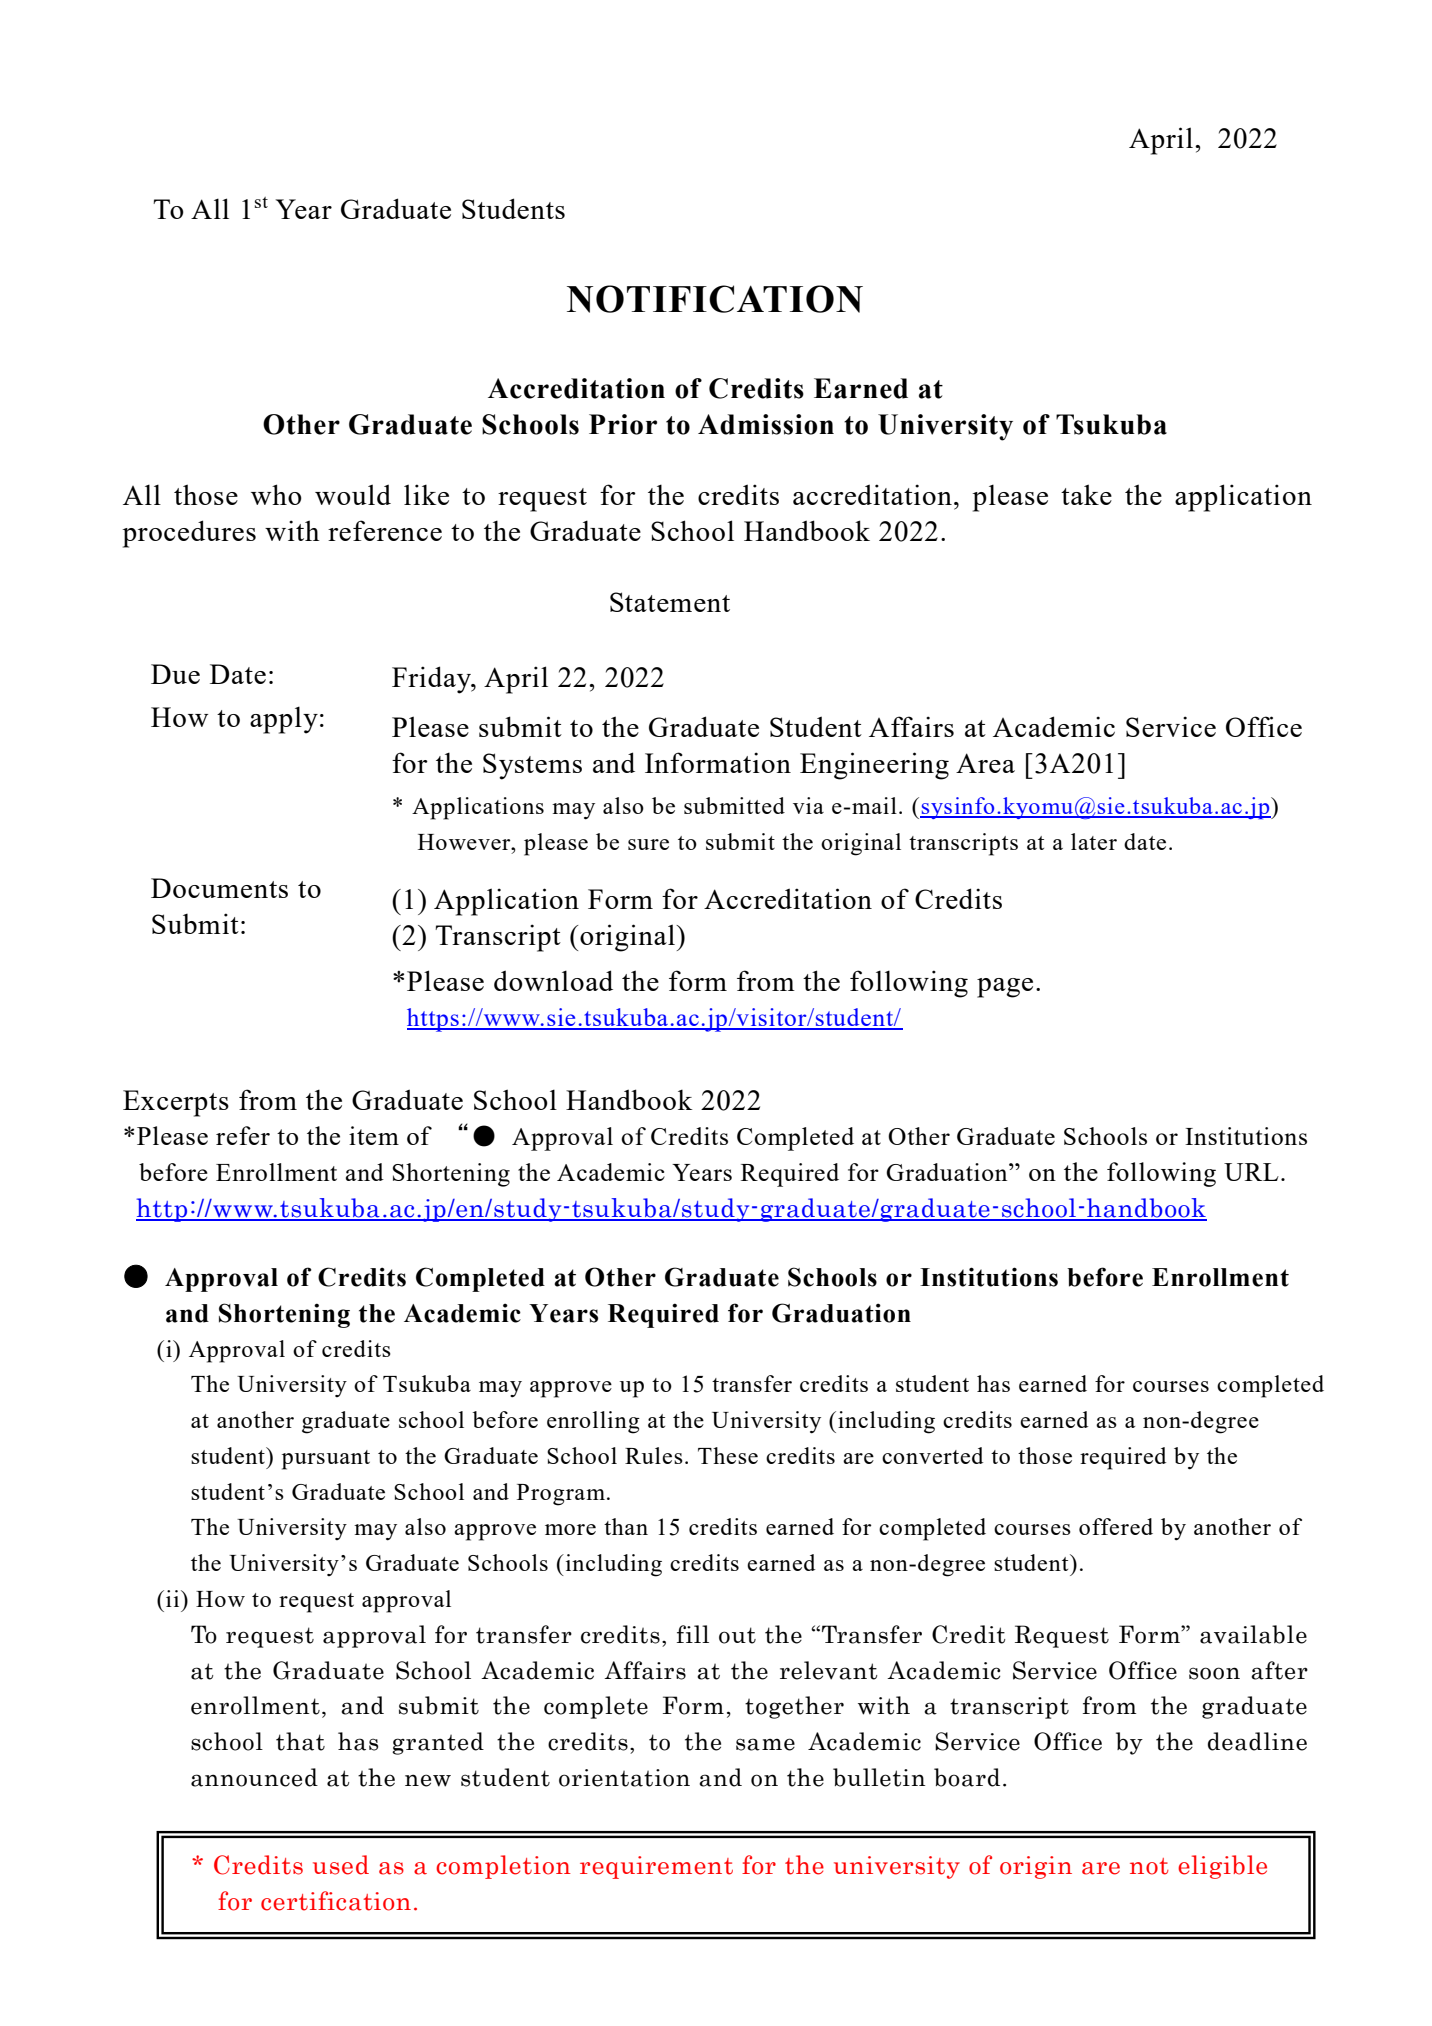  I want to click on item, so click(374, 1135).
